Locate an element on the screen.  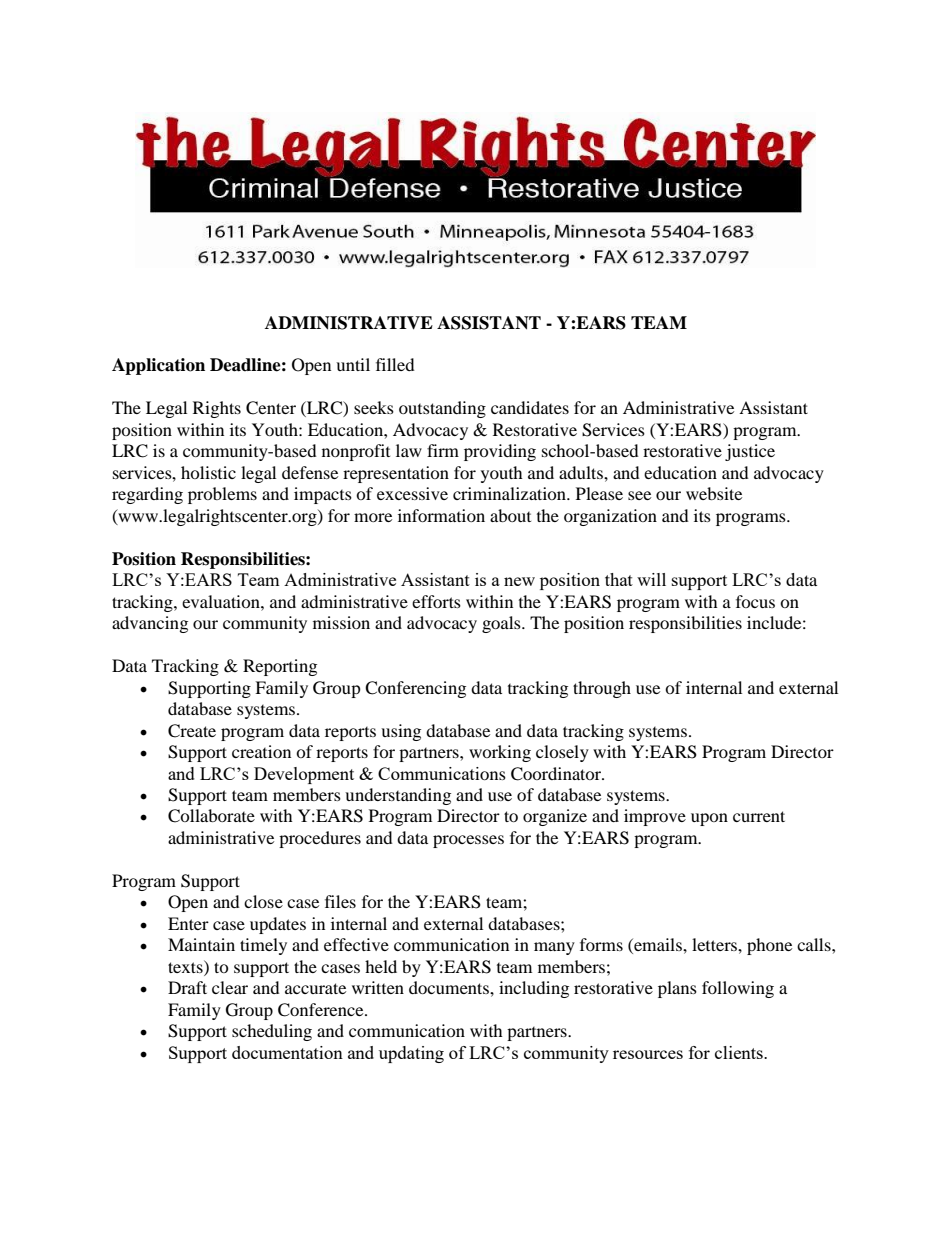
updating is located at coordinates (411, 1054).
